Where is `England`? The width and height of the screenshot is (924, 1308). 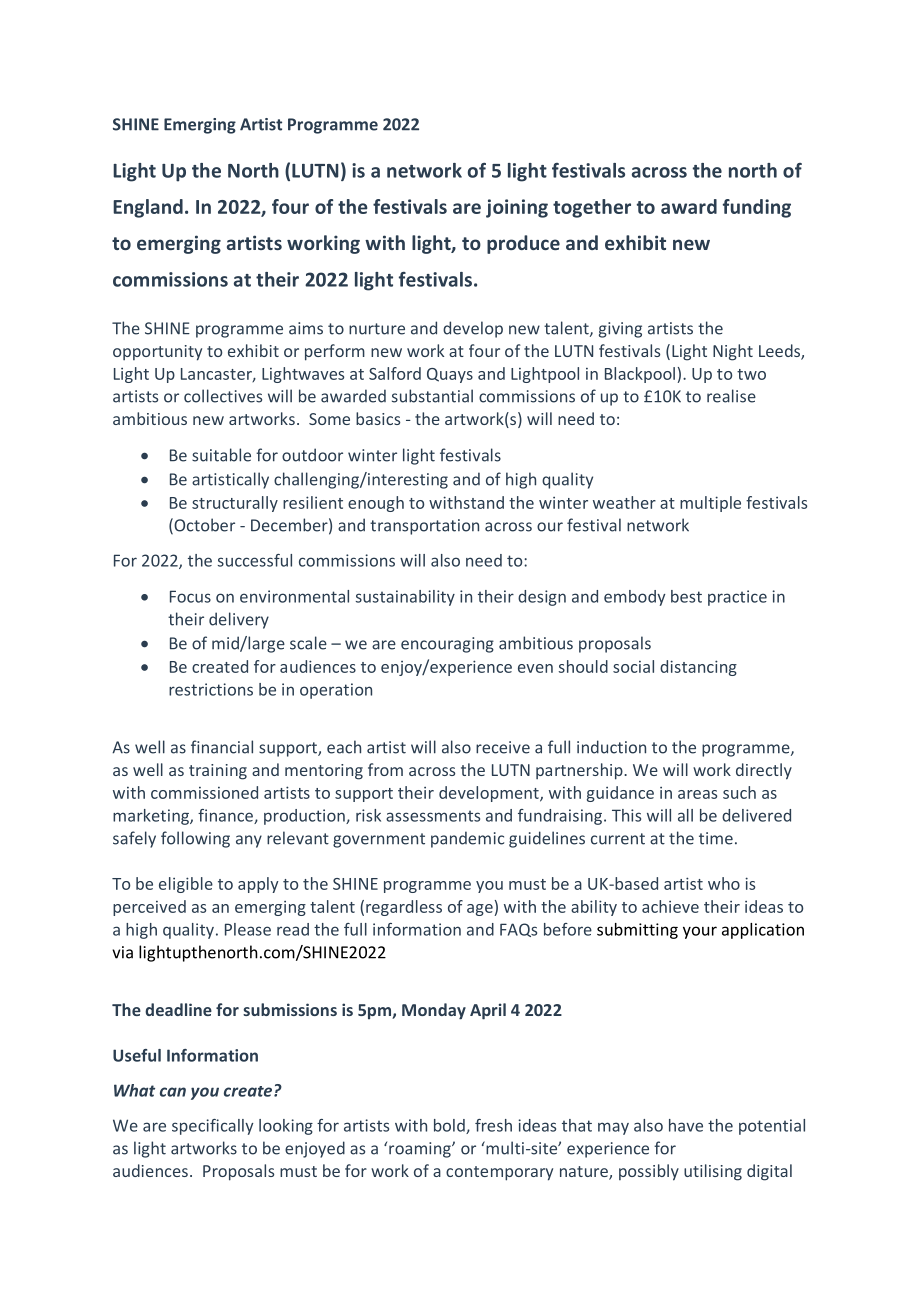
England is located at coordinates (148, 208).
